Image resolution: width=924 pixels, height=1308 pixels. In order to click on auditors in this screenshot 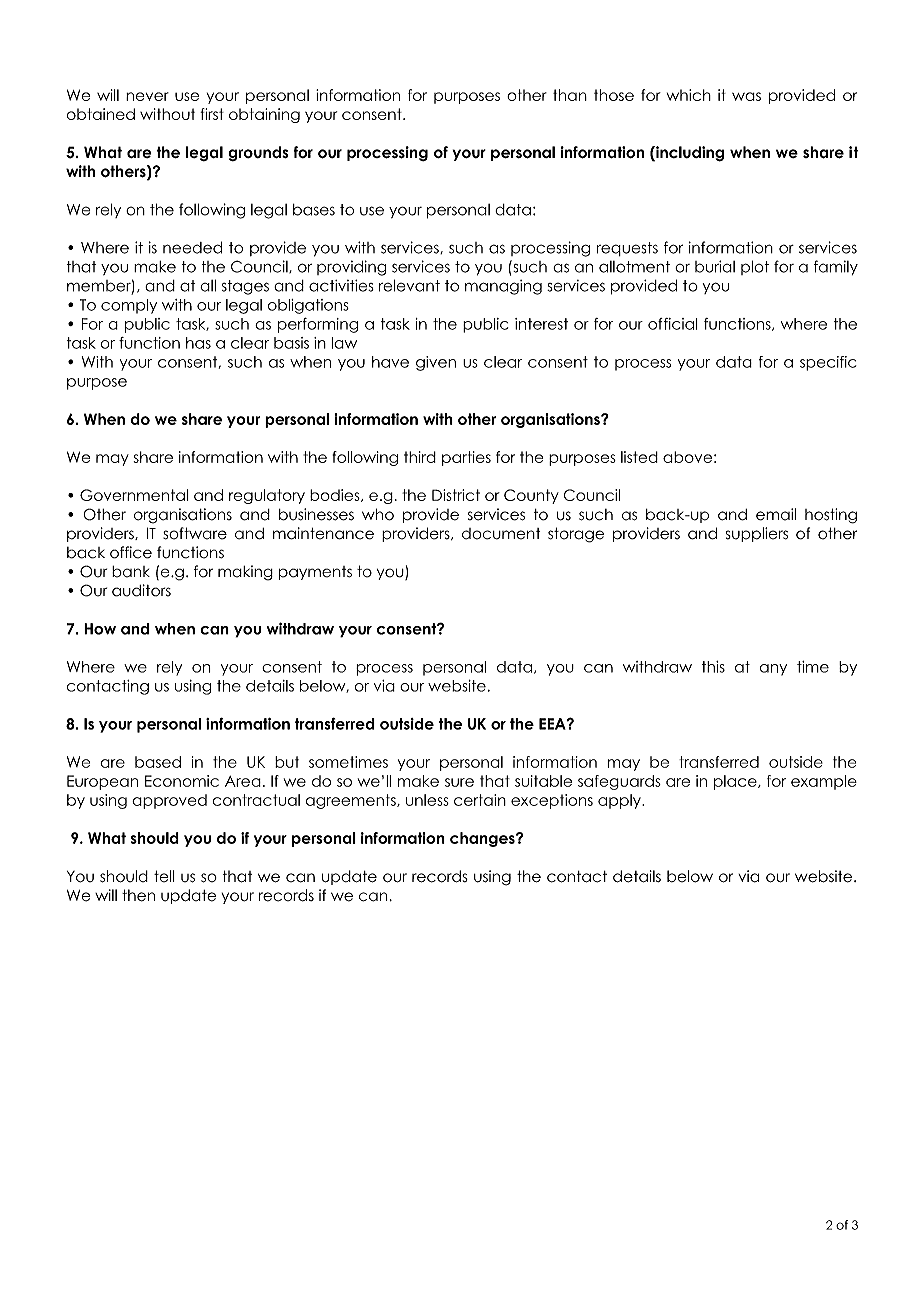, I will do `click(141, 590)`.
